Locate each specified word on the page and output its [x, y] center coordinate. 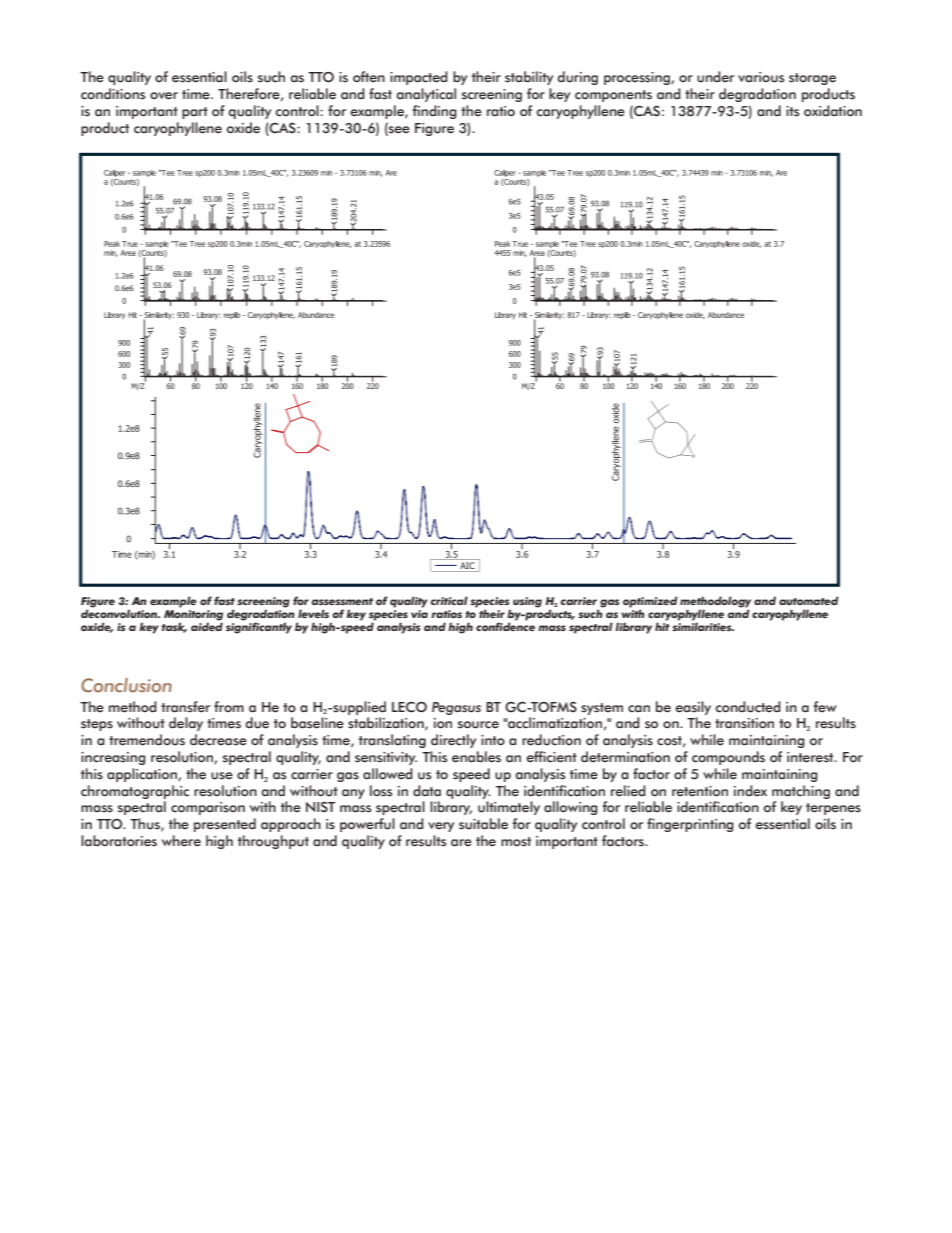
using [527, 602]
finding [434, 112]
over [164, 96]
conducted [748, 707]
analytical [426, 95]
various [761, 77]
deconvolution [120, 612]
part [195, 113]
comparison [208, 808]
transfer [185, 707]
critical [449, 600]
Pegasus [456, 708]
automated [809, 600]
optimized [650, 603]
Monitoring [193, 615]
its [793, 111]
